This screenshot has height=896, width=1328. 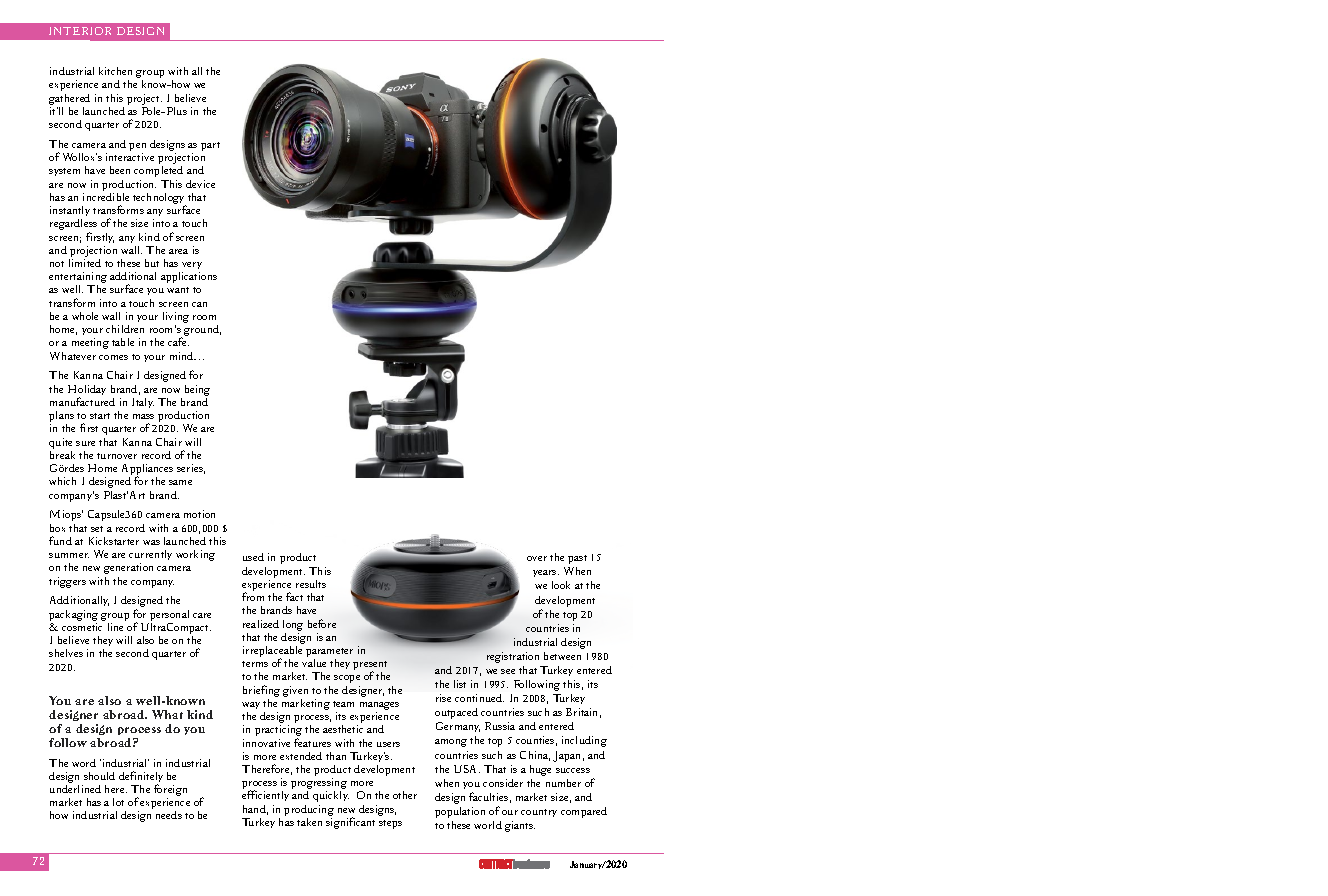 What do you see at coordinates (118, 802) in the screenshot?
I see `lot` at bounding box center [118, 802].
